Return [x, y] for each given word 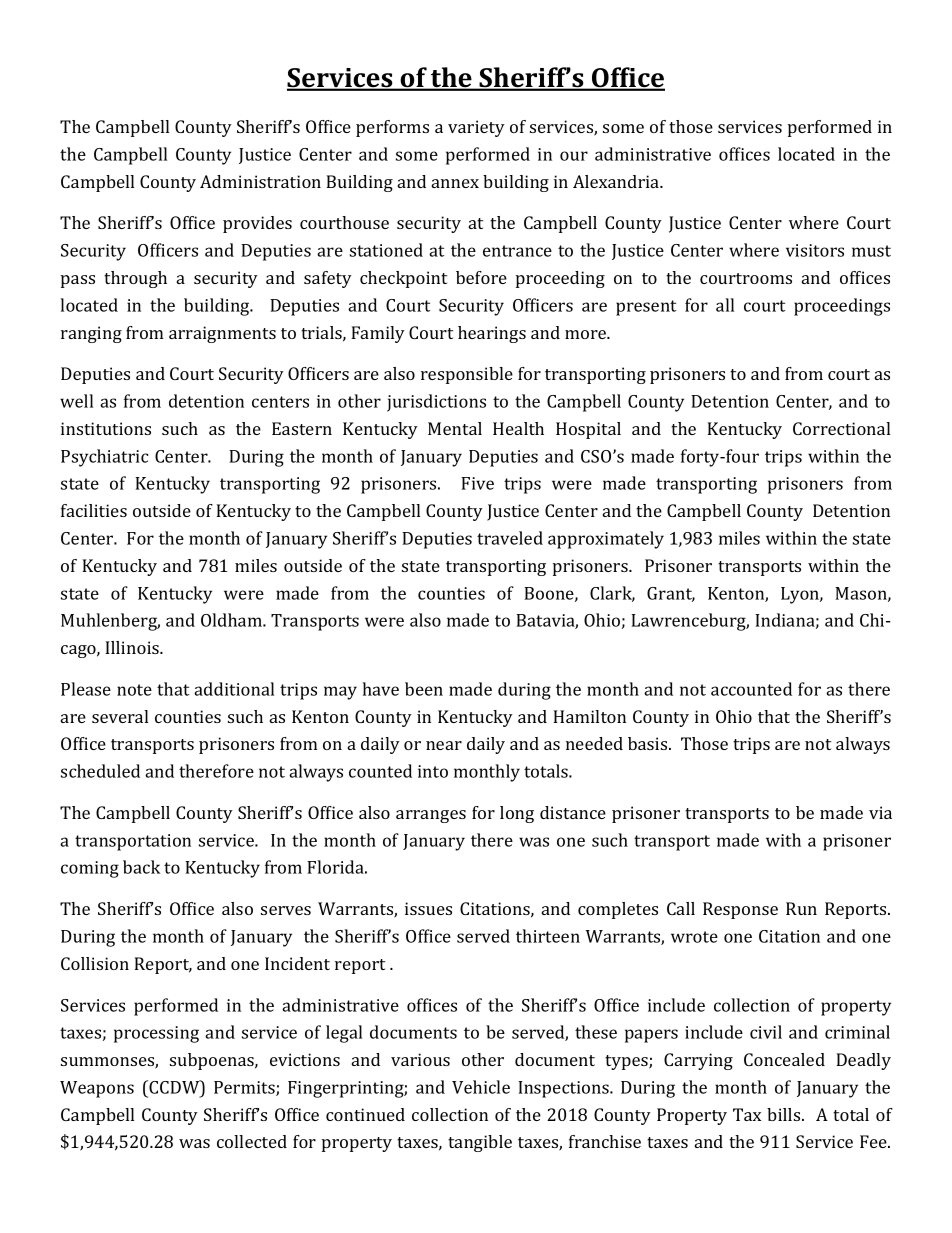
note [134, 690]
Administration [260, 181]
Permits [245, 1088]
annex [455, 183]
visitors [815, 250]
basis [649, 743]
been [424, 689]
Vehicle [481, 1087]
